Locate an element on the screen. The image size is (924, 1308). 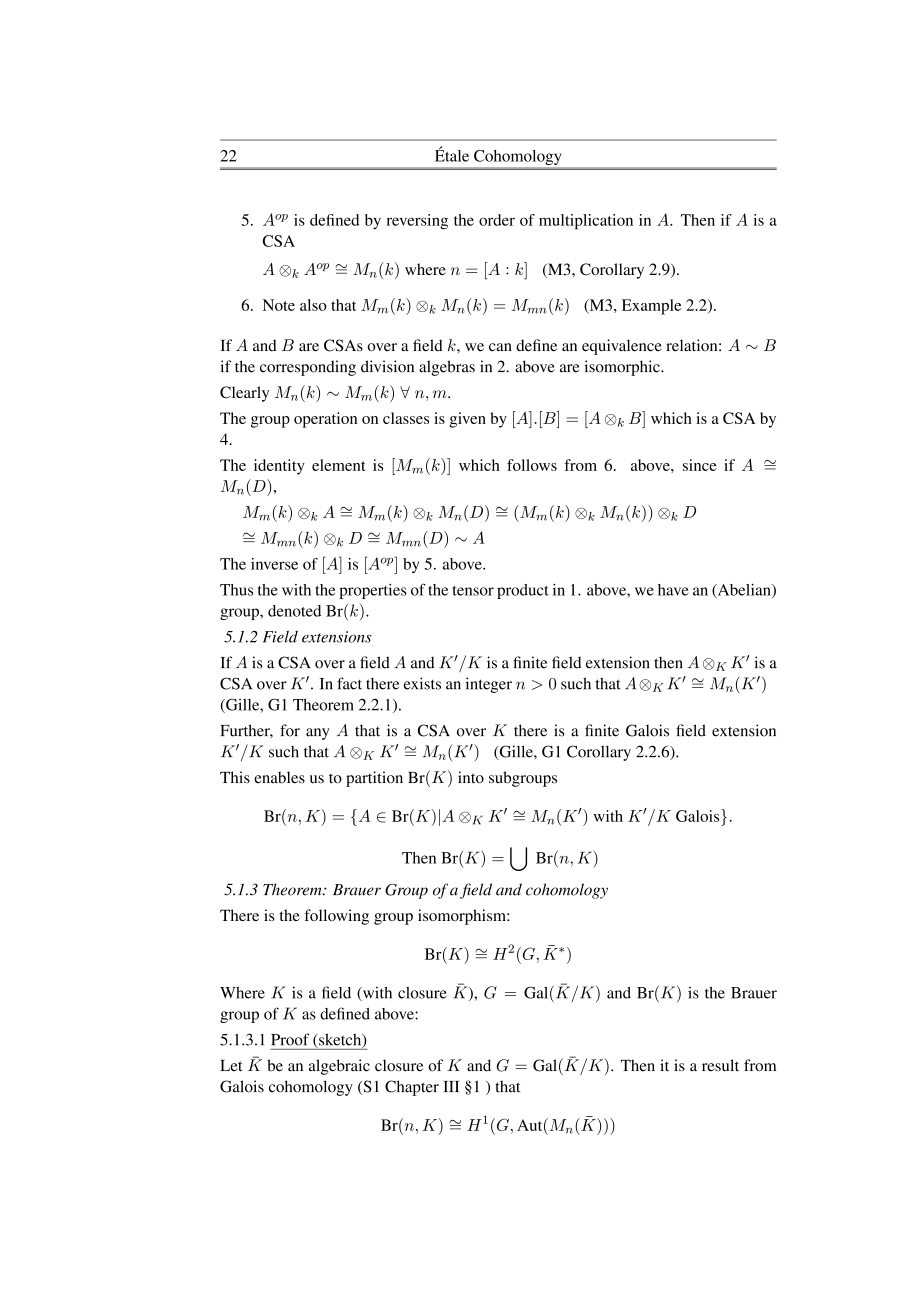
III is located at coordinates (451, 1086).
